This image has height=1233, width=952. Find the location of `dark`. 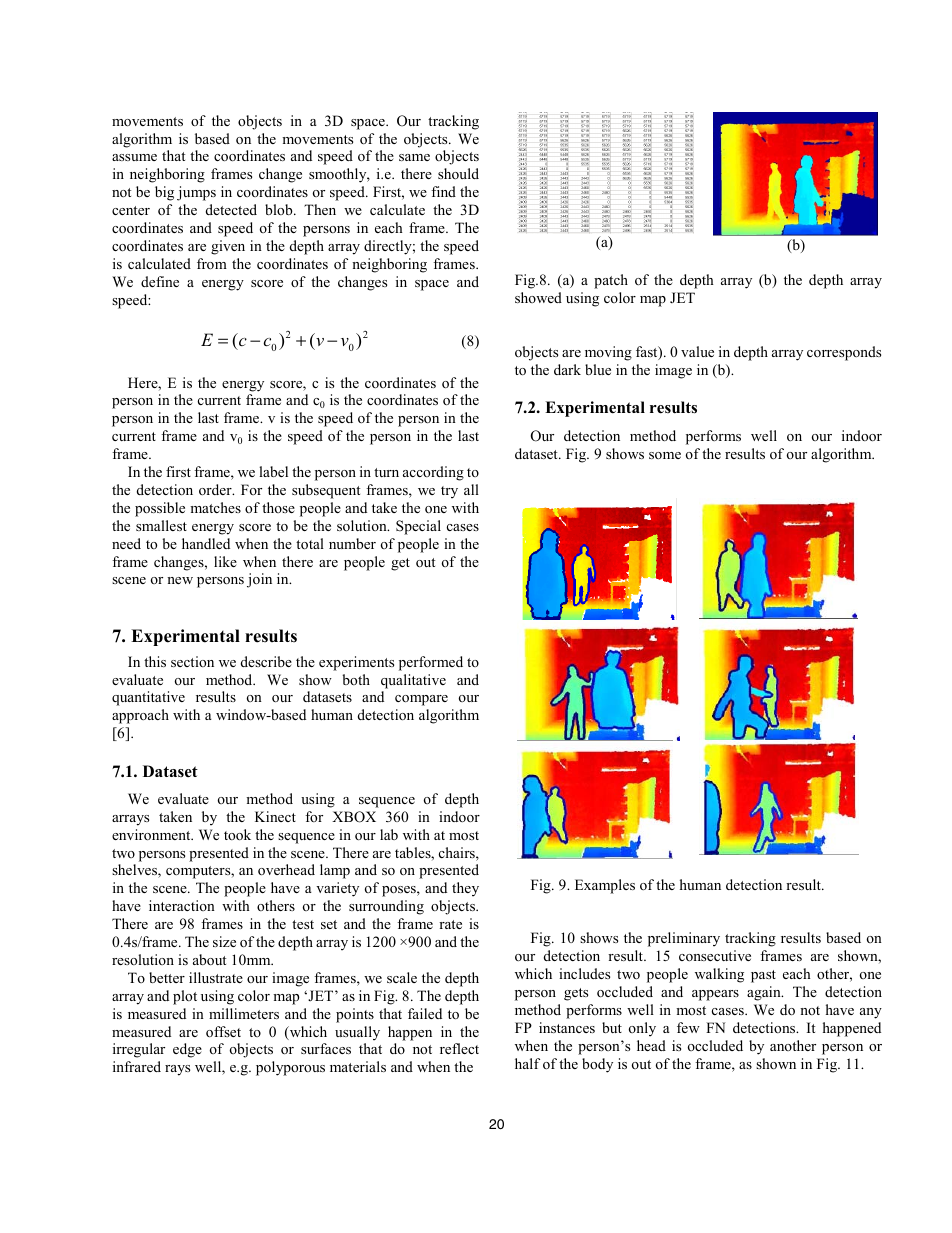

dark is located at coordinates (567, 369).
